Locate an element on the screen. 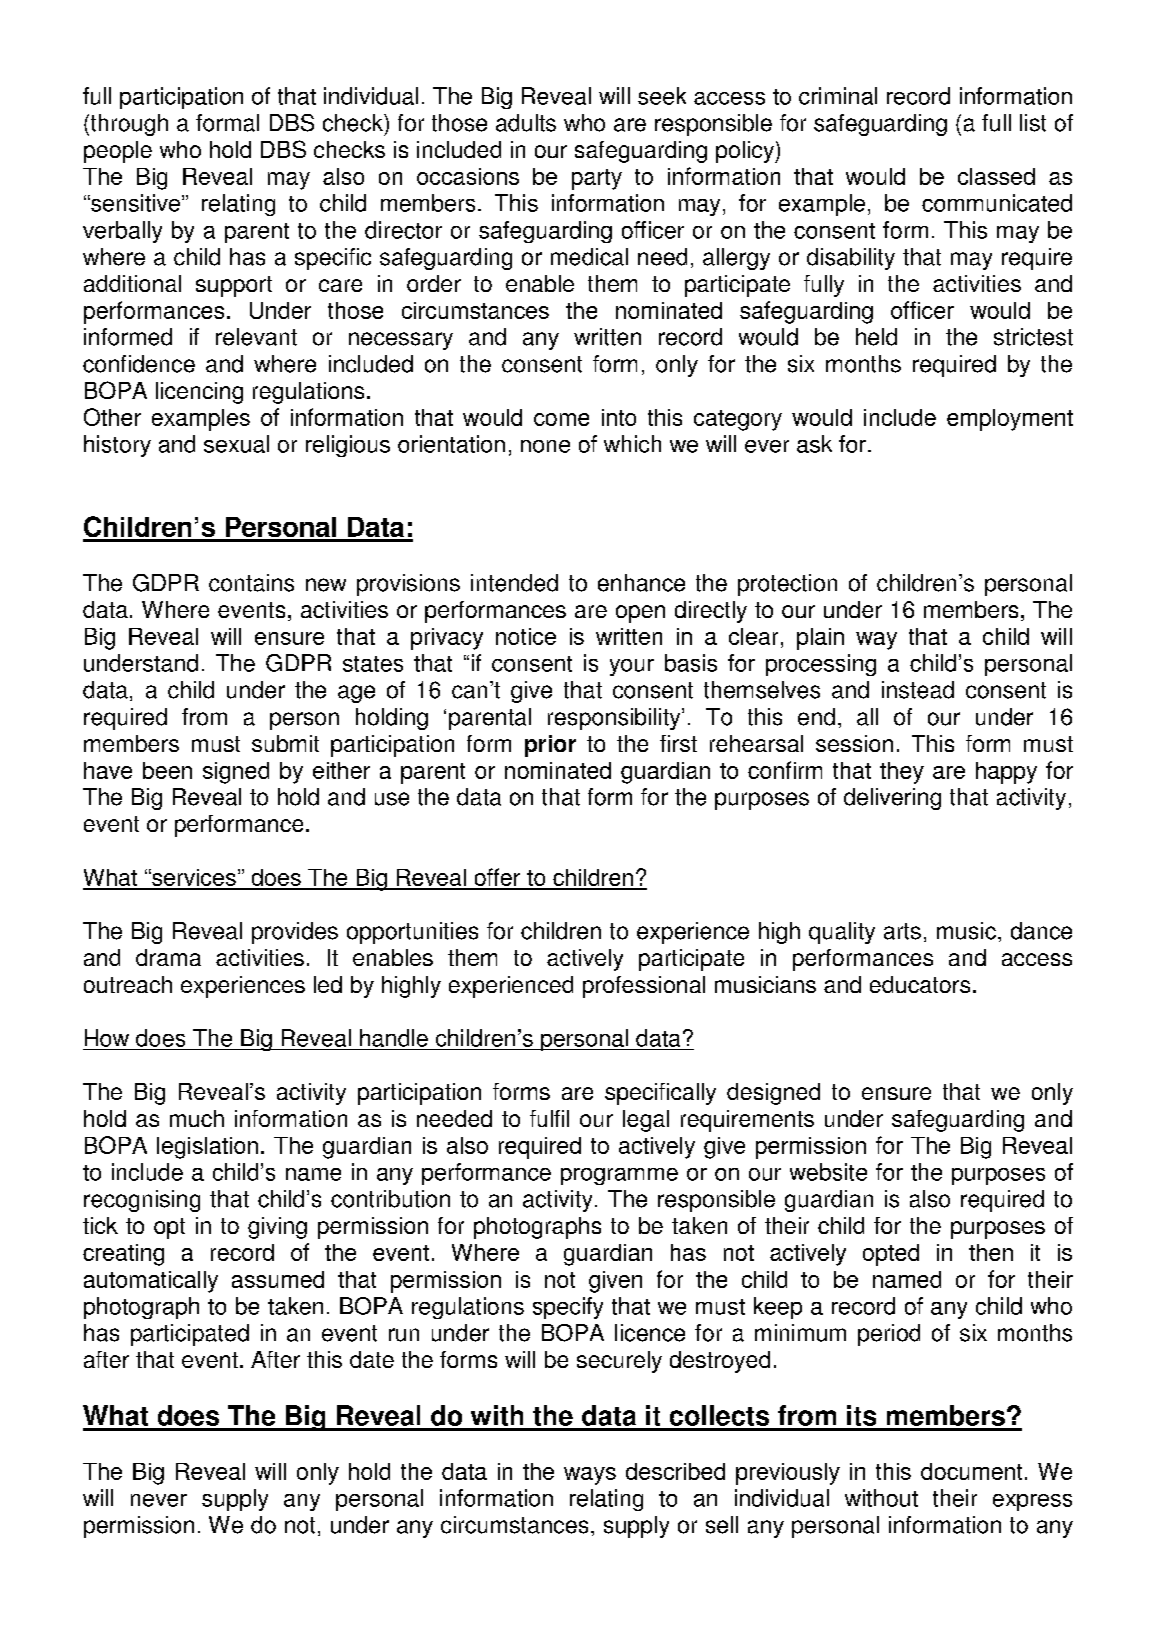  delivering is located at coordinates (892, 799).
